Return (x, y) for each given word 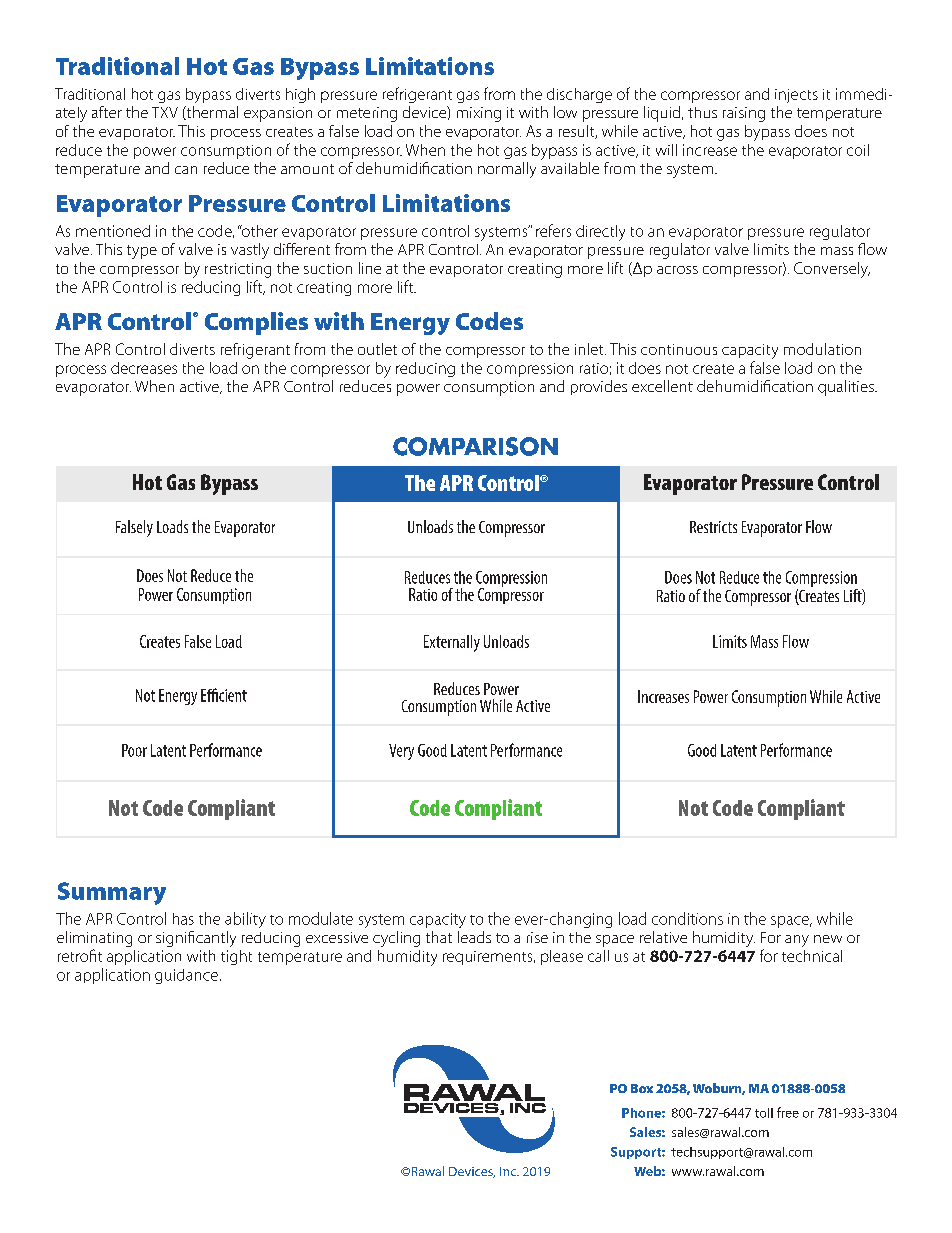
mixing (479, 114)
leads (474, 937)
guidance (186, 976)
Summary (112, 893)
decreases (144, 368)
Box (642, 1088)
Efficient (224, 695)
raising (744, 114)
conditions (687, 918)
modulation (822, 349)
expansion (278, 114)
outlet (377, 349)
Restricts (713, 527)
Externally (452, 643)
